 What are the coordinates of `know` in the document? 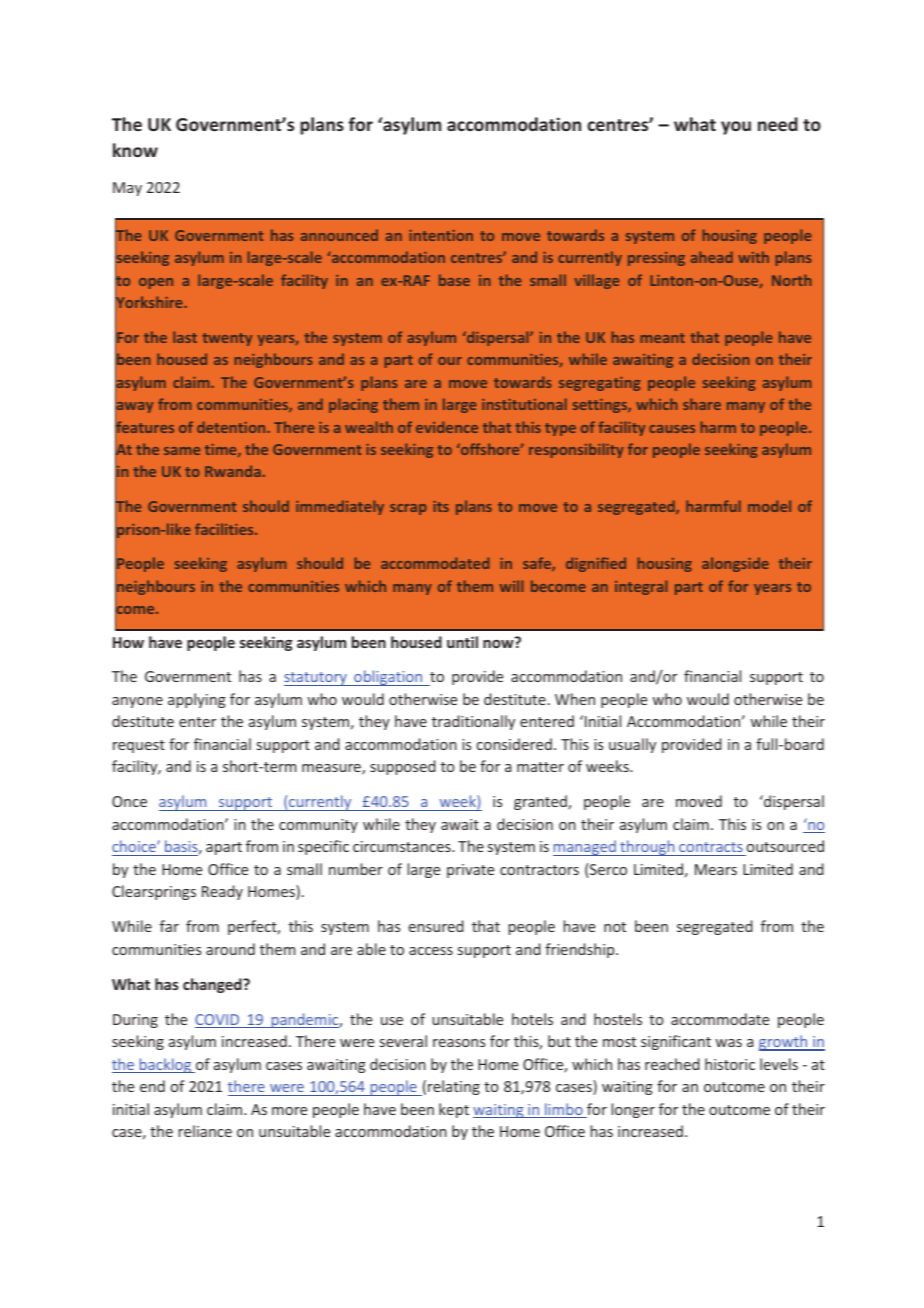 It's located at (135, 150).
